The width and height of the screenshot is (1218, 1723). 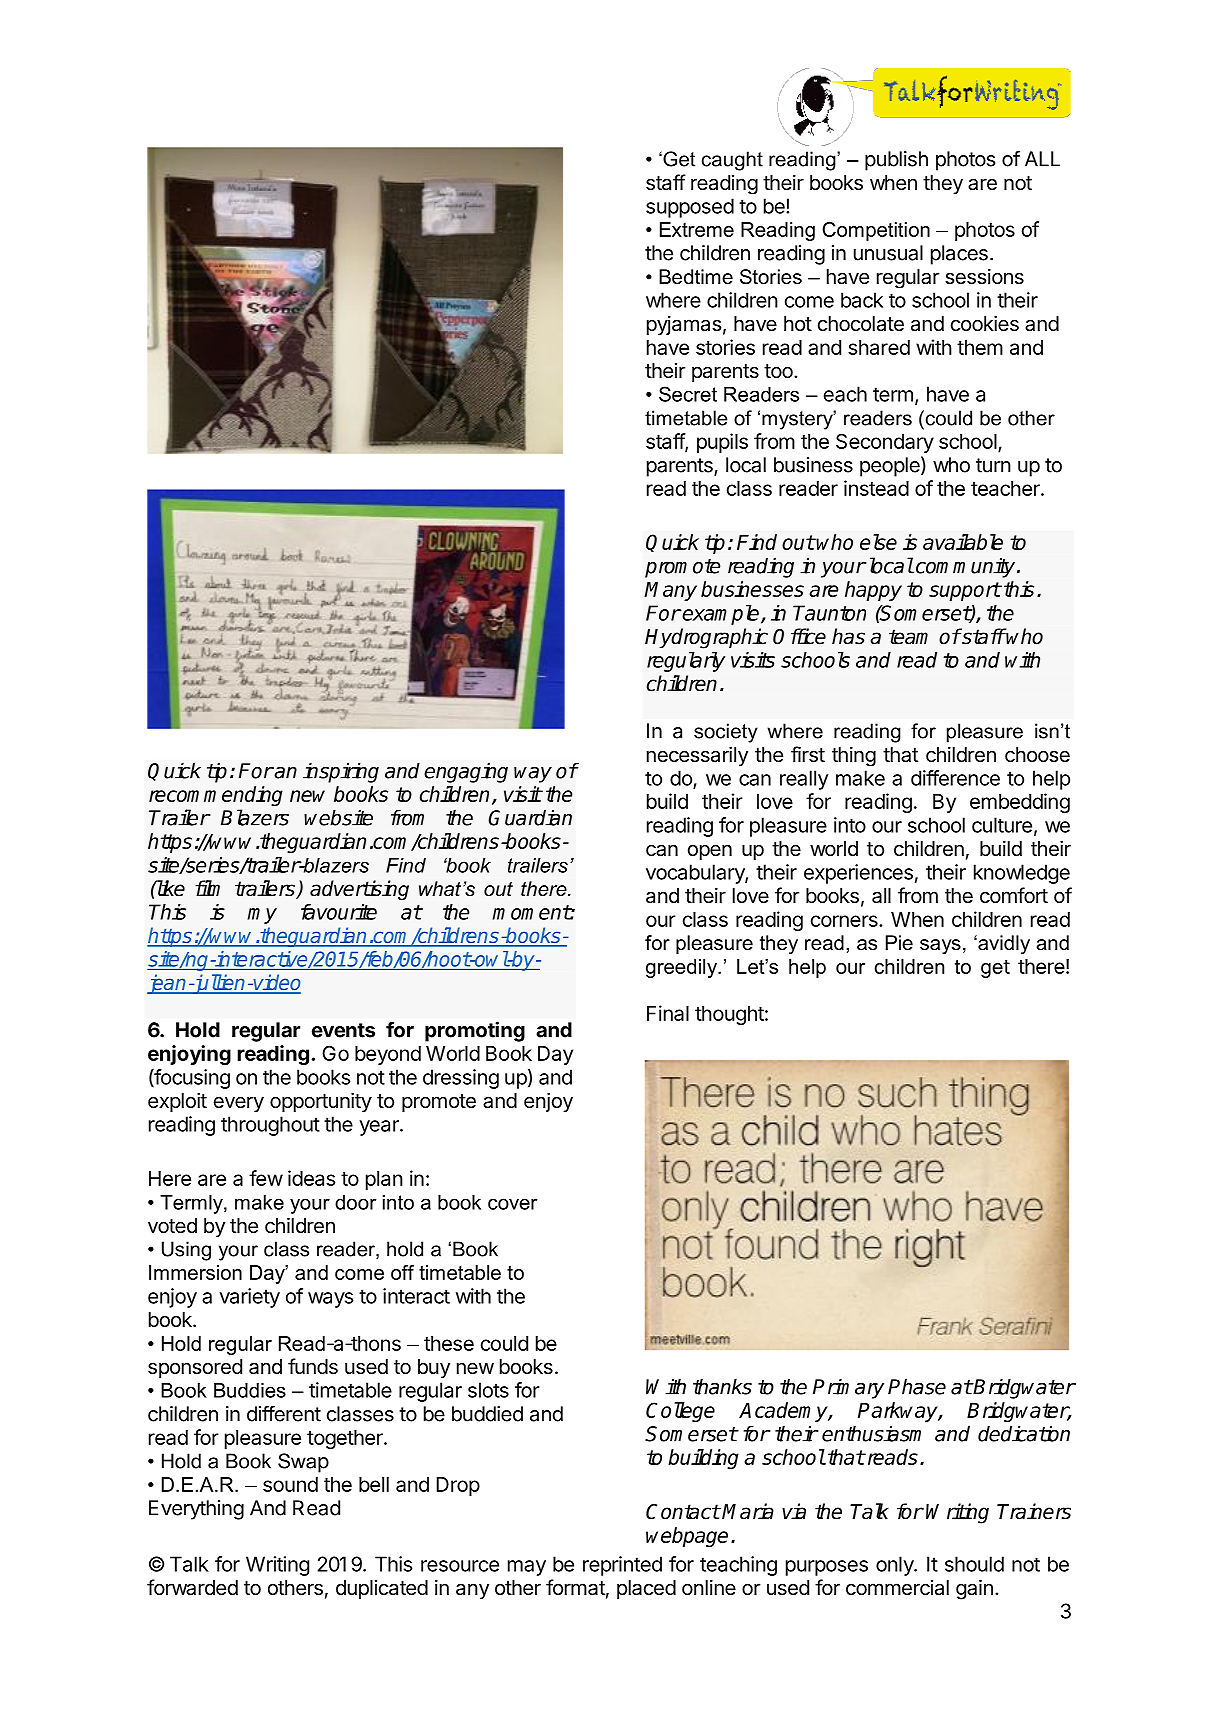 What do you see at coordinates (858, 874) in the screenshot?
I see `experiences` at bounding box center [858, 874].
